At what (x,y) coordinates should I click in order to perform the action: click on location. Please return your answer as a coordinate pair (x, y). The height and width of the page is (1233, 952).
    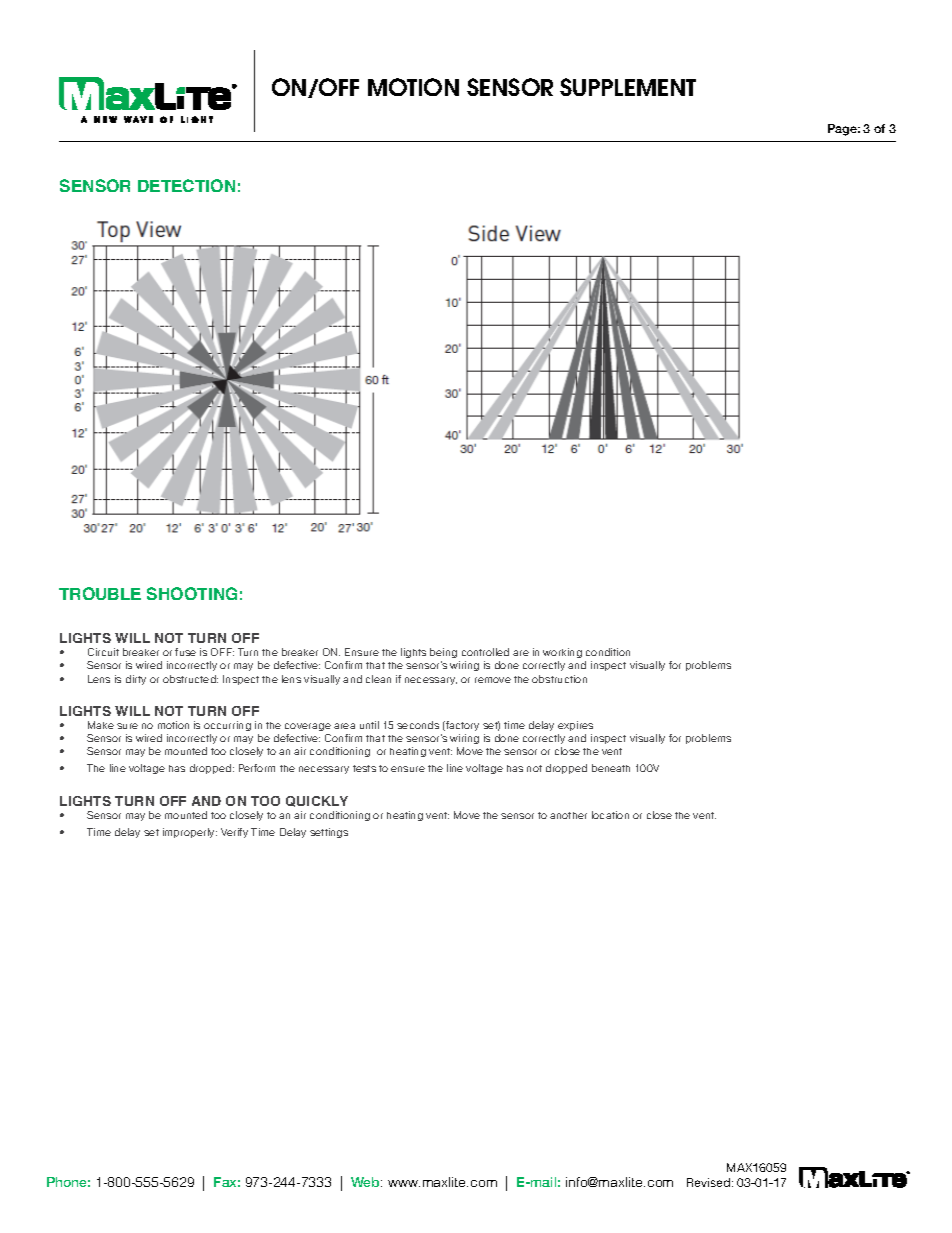
    Looking at the image, I should click on (610, 815).
